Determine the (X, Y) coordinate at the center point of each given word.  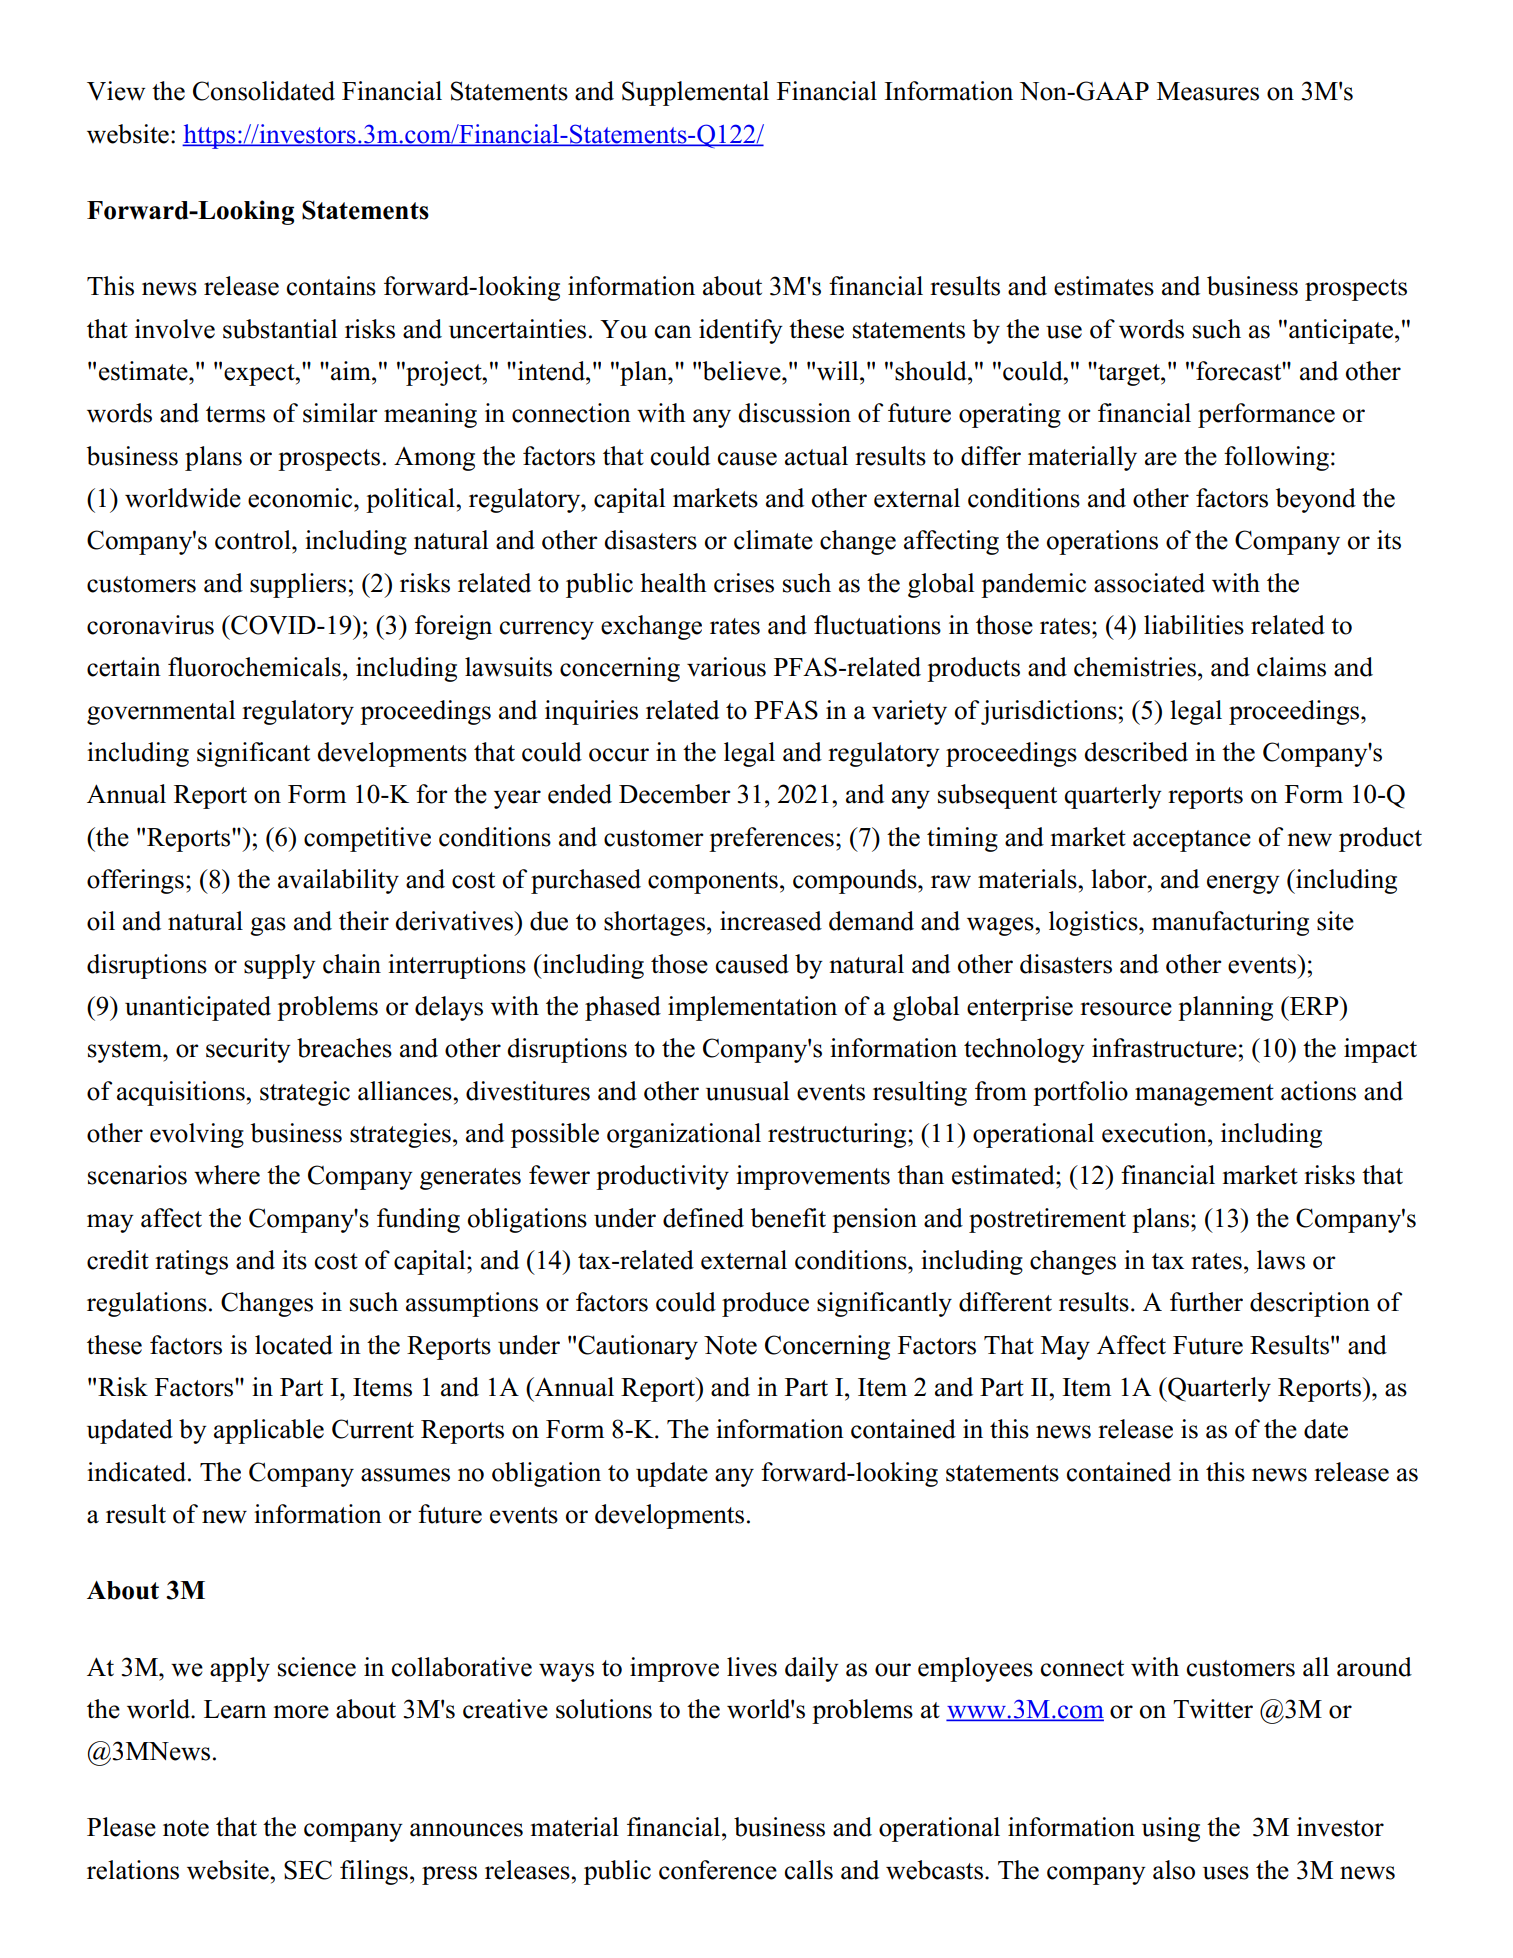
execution (1155, 1133)
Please (121, 1827)
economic (301, 498)
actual (816, 456)
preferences (771, 839)
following (1276, 458)
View (116, 91)
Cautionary (638, 1347)
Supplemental (695, 93)
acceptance (1192, 841)
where (227, 1175)
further (1206, 1302)
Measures (1208, 91)
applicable (269, 1431)
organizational (684, 1135)
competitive (367, 839)
